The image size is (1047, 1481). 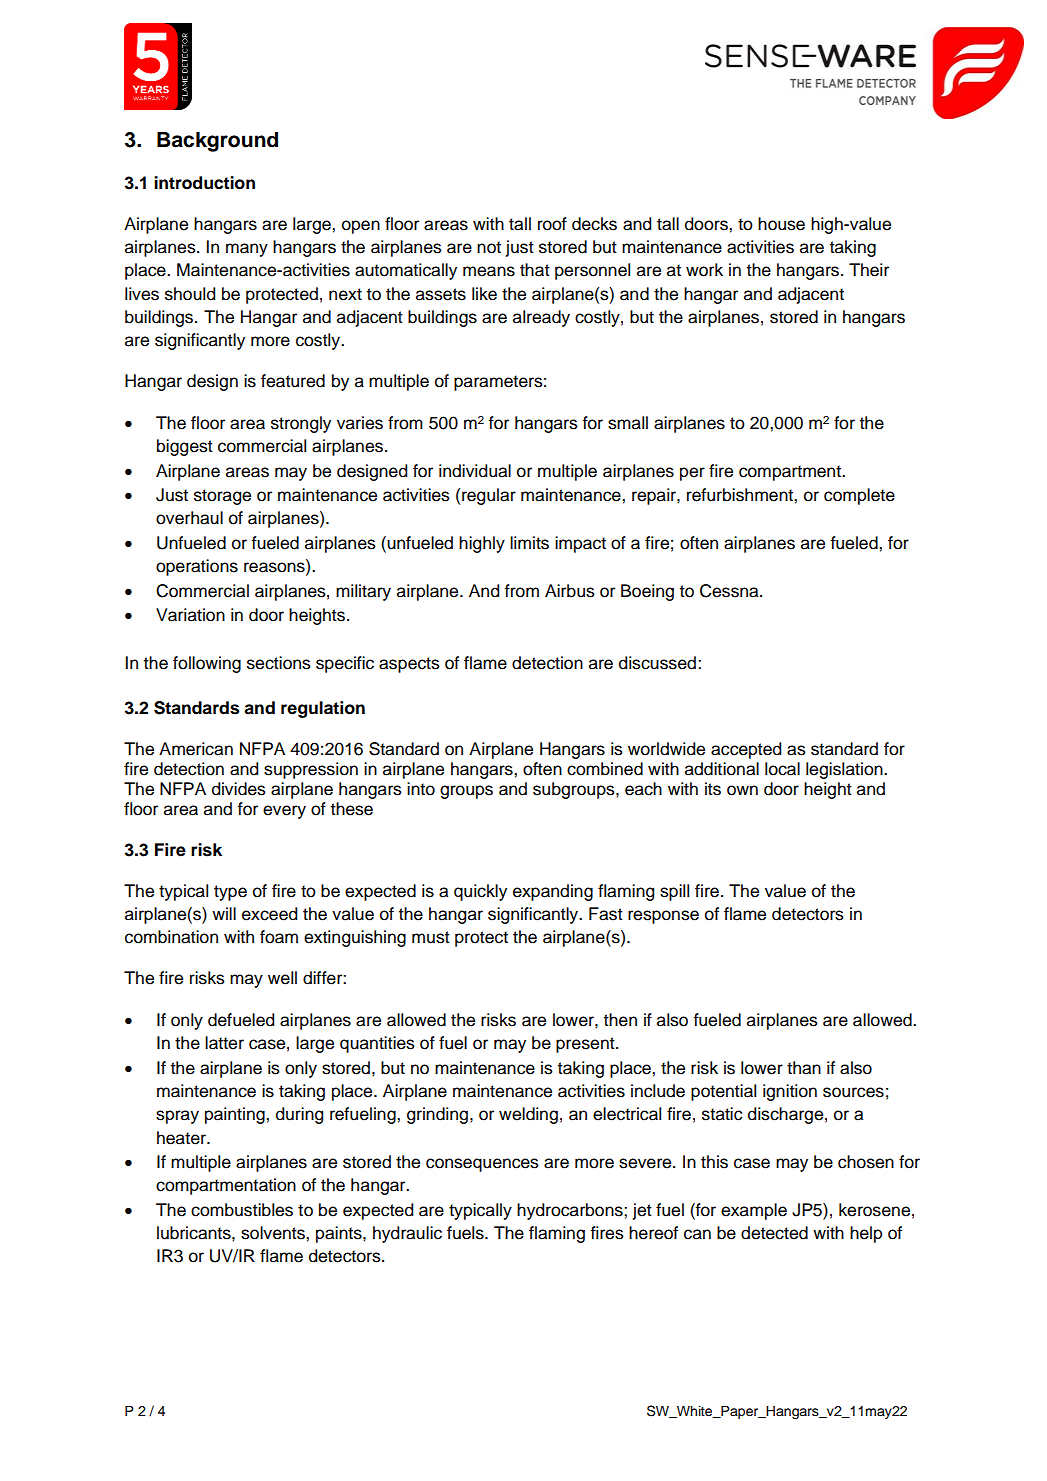 What do you see at coordinates (204, 183) in the page?
I see `introduction` at bounding box center [204, 183].
